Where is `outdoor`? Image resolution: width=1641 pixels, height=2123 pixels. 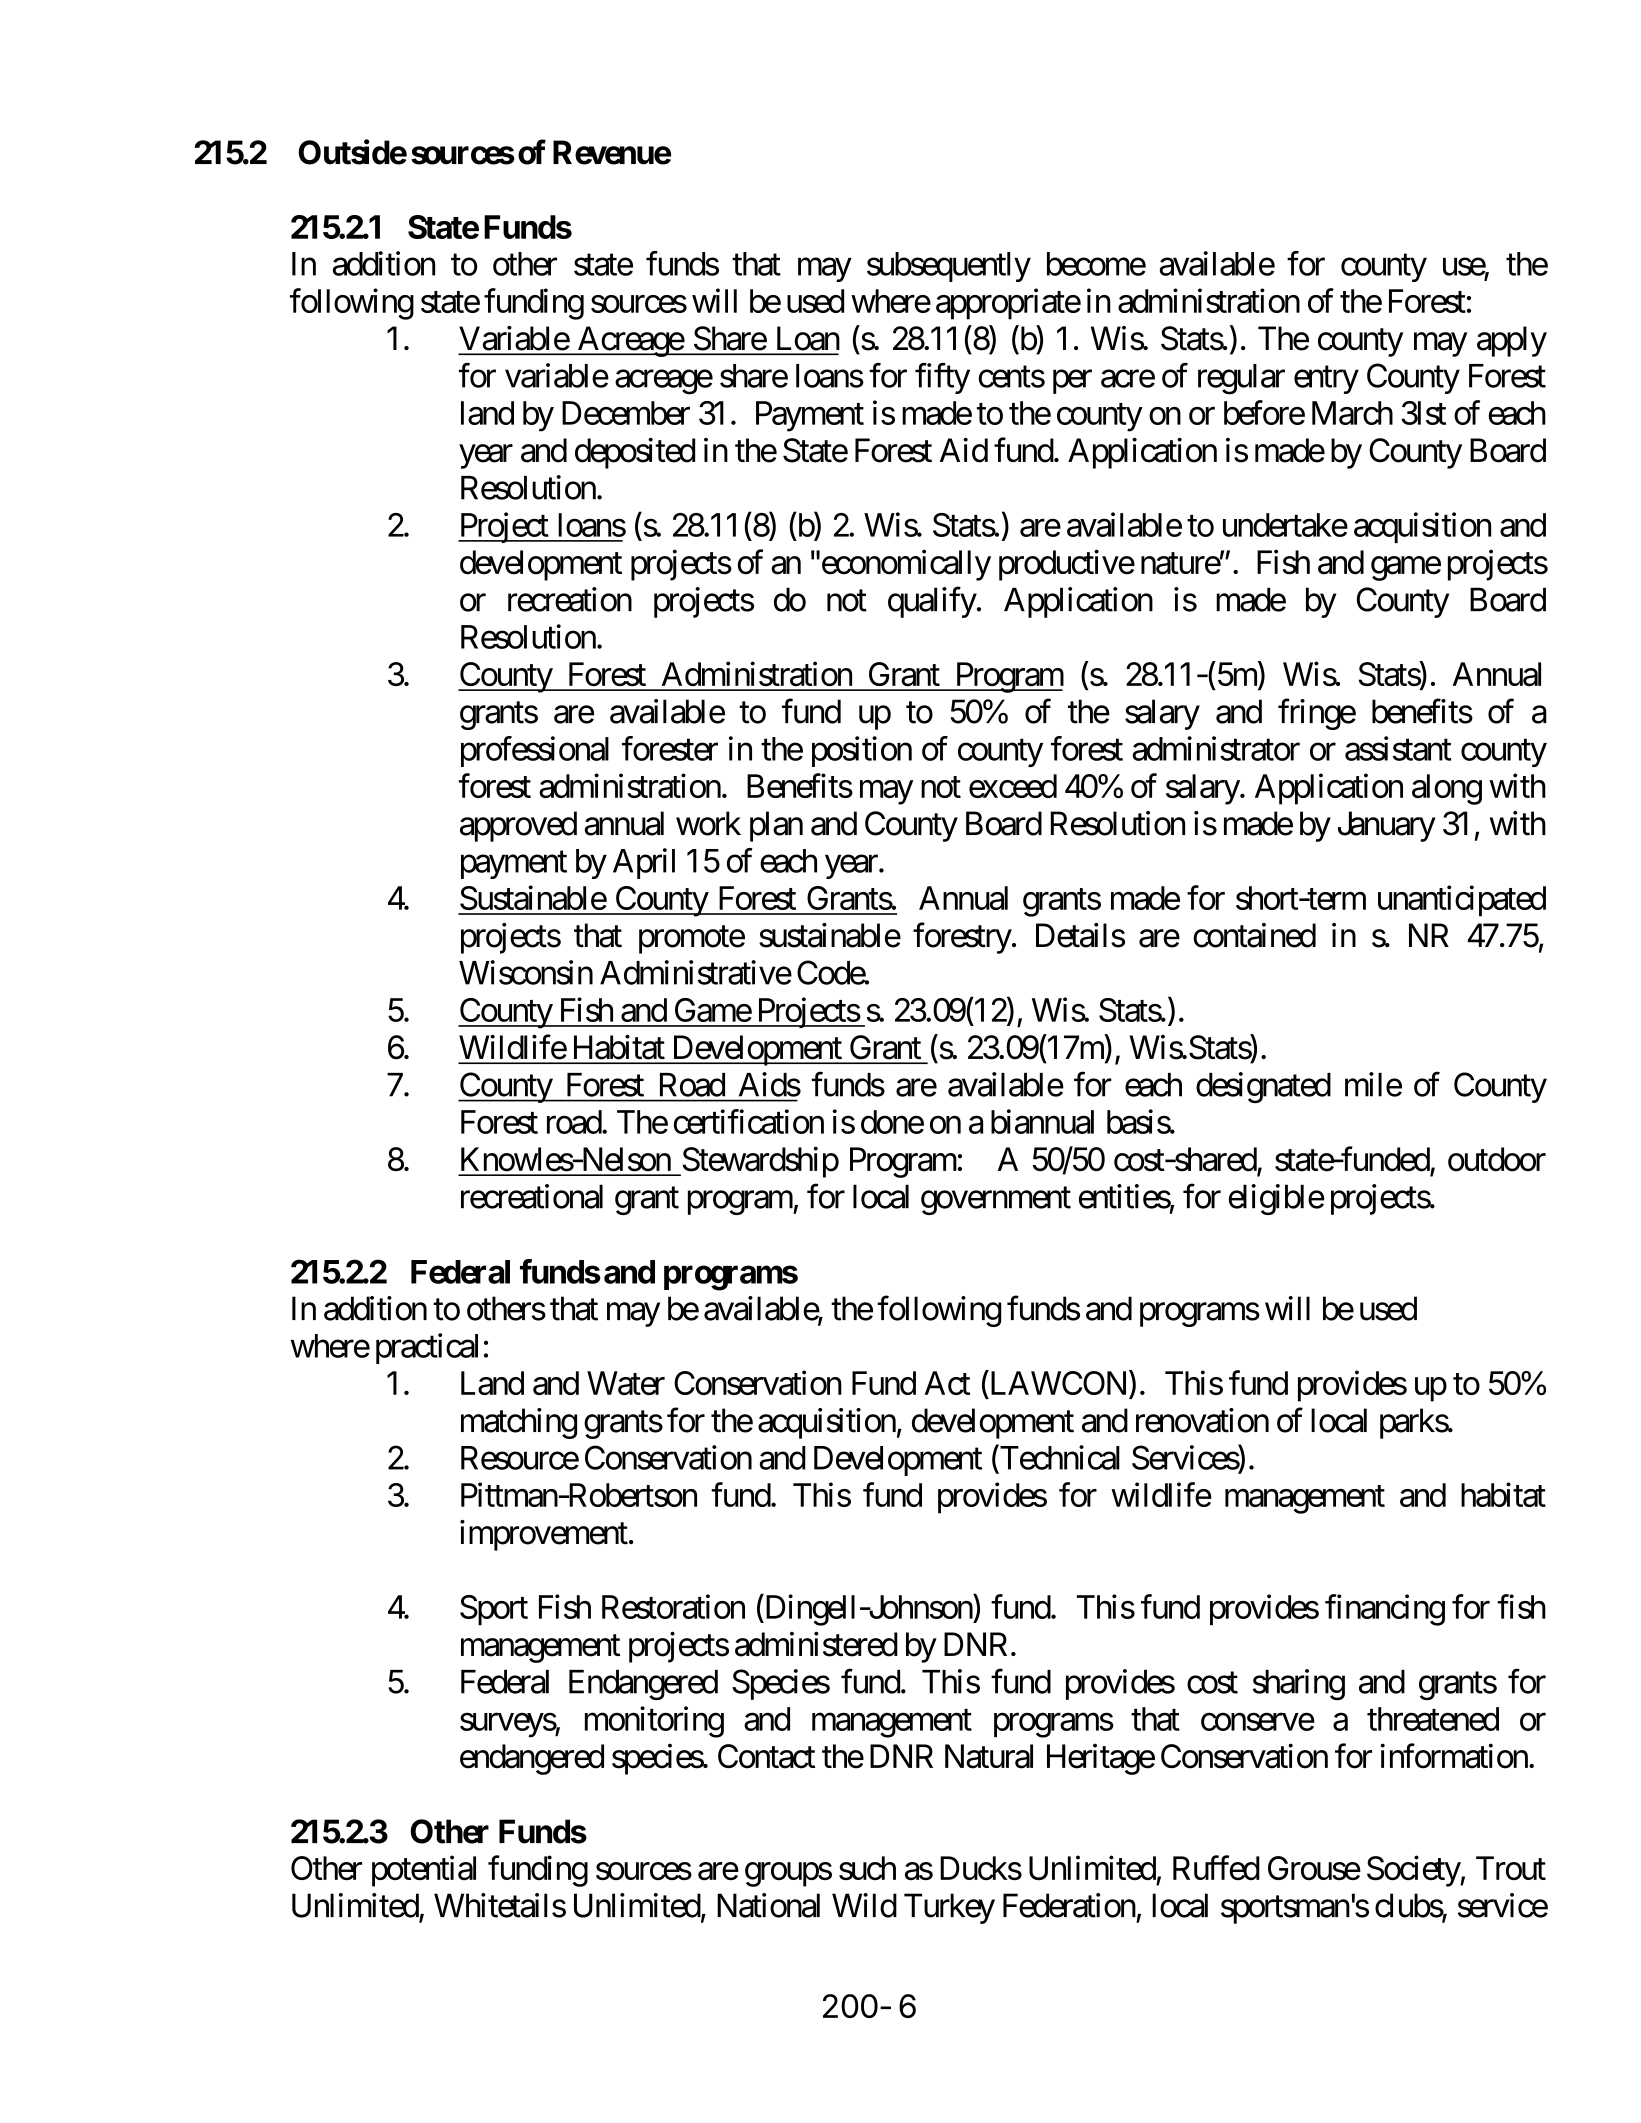
outdoor is located at coordinates (1497, 1159).
